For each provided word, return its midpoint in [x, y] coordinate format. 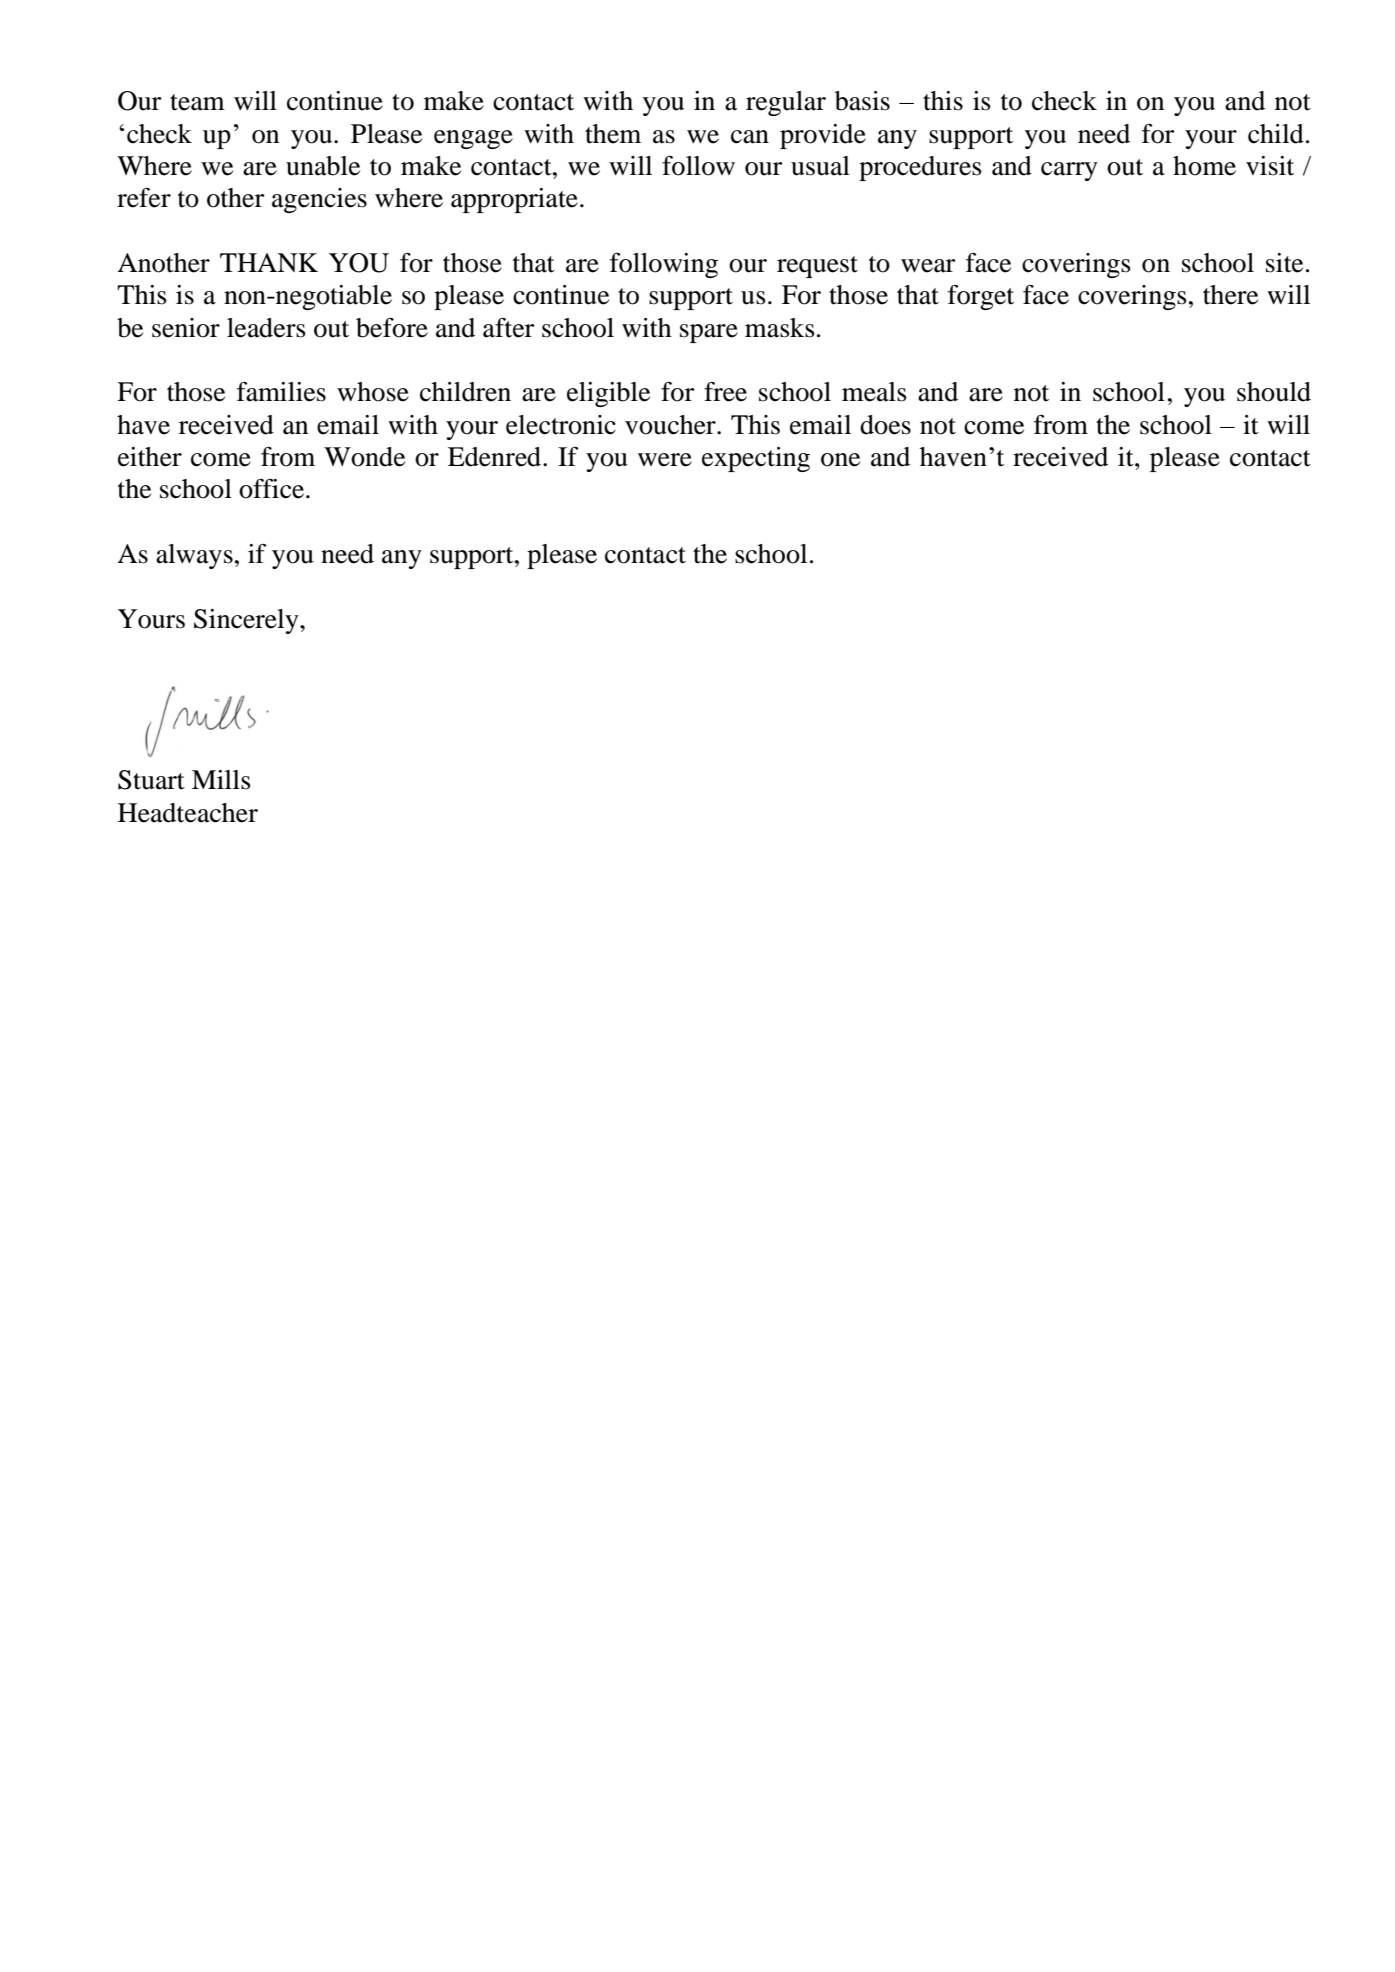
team [197, 102]
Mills [221, 780]
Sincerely [247, 621]
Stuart [151, 780]
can [750, 137]
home [1204, 166]
